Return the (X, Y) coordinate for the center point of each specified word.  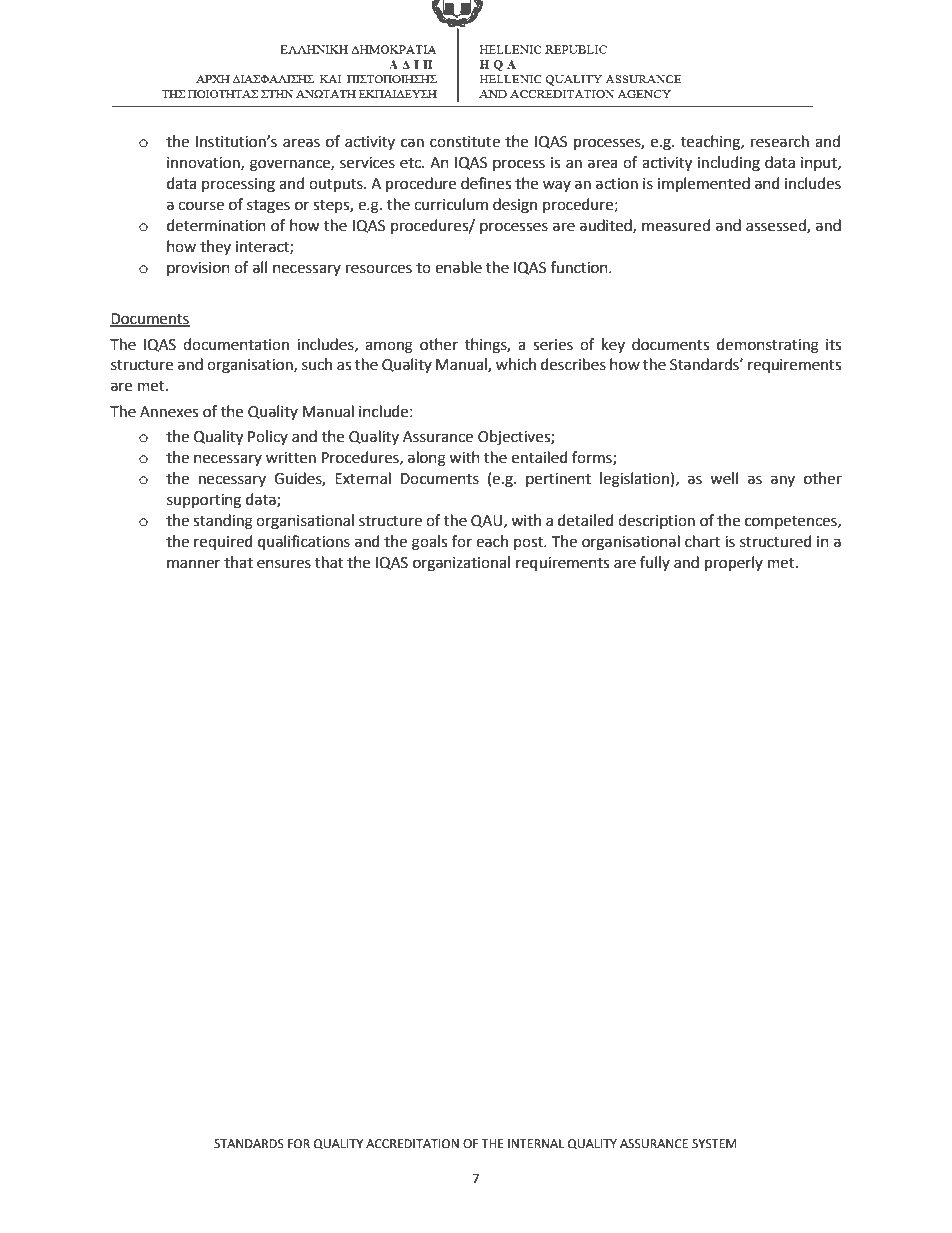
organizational (461, 564)
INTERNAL (536, 1143)
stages (268, 207)
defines (486, 183)
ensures (284, 564)
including (729, 164)
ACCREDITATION (412, 1144)
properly (734, 564)
